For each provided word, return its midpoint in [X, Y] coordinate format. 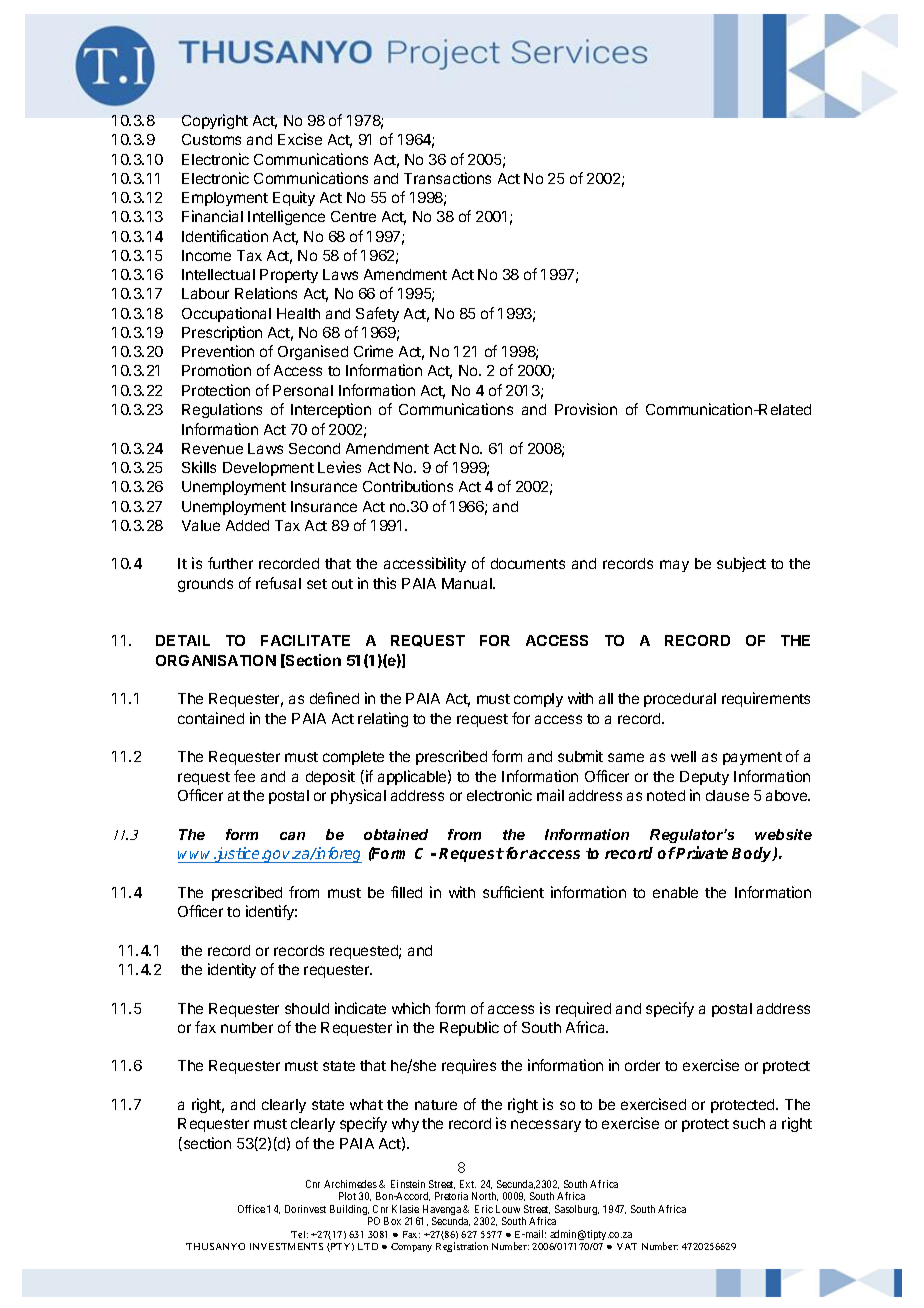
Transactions [447, 178]
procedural [680, 700]
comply [538, 700]
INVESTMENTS [286, 1246]
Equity [294, 198]
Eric [484, 1209]
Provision [586, 409]
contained [211, 718]
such [749, 1123]
